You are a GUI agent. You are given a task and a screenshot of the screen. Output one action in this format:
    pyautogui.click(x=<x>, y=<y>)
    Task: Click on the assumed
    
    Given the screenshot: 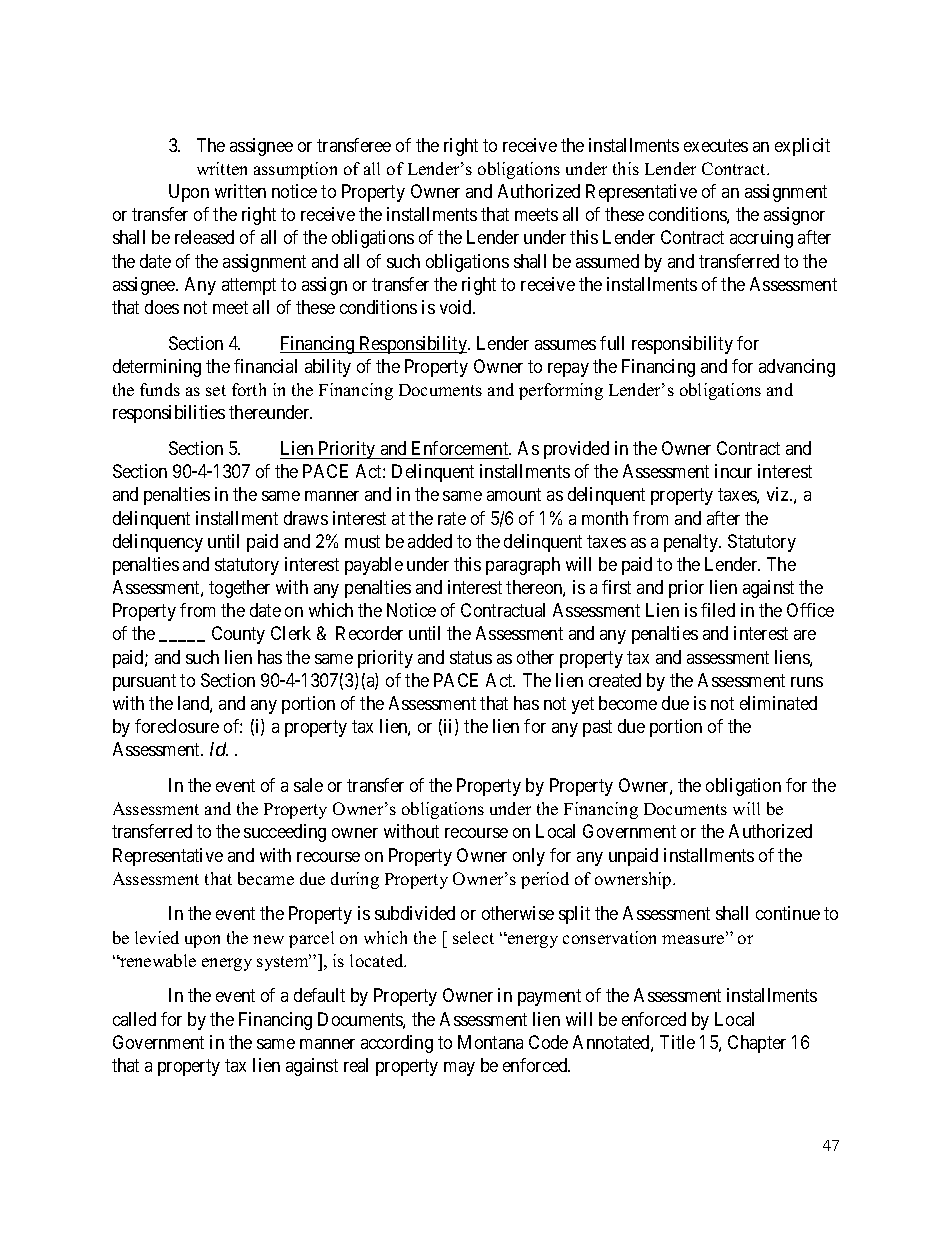 What is the action you would take?
    pyautogui.click(x=607, y=261)
